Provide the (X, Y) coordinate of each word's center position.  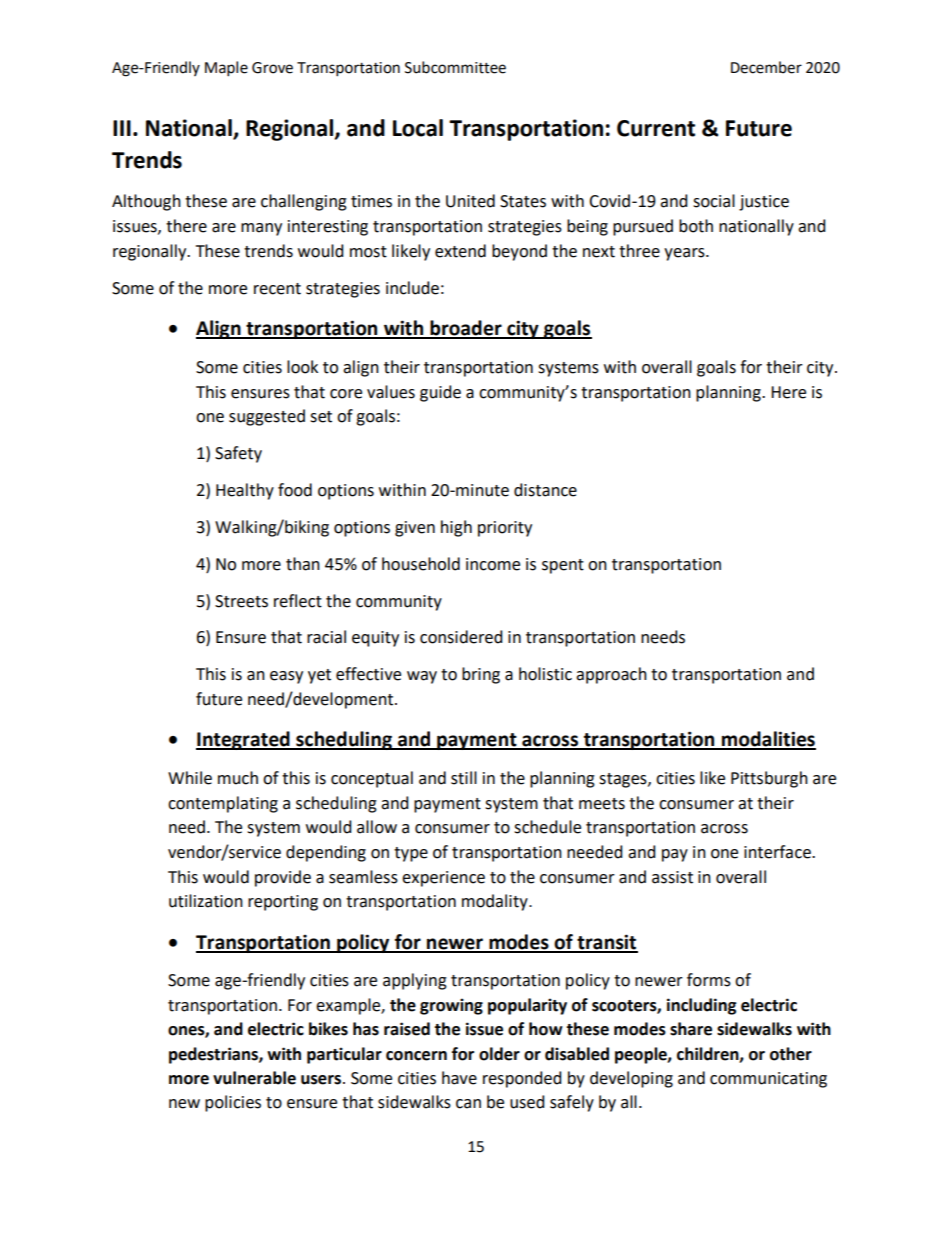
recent (277, 289)
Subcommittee (455, 67)
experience (443, 879)
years (685, 254)
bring (481, 675)
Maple (226, 69)
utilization (206, 901)
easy (286, 677)
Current (656, 128)
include (412, 288)
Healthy (245, 491)
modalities (768, 740)
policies (233, 1103)
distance (545, 490)
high (456, 528)
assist (672, 877)
